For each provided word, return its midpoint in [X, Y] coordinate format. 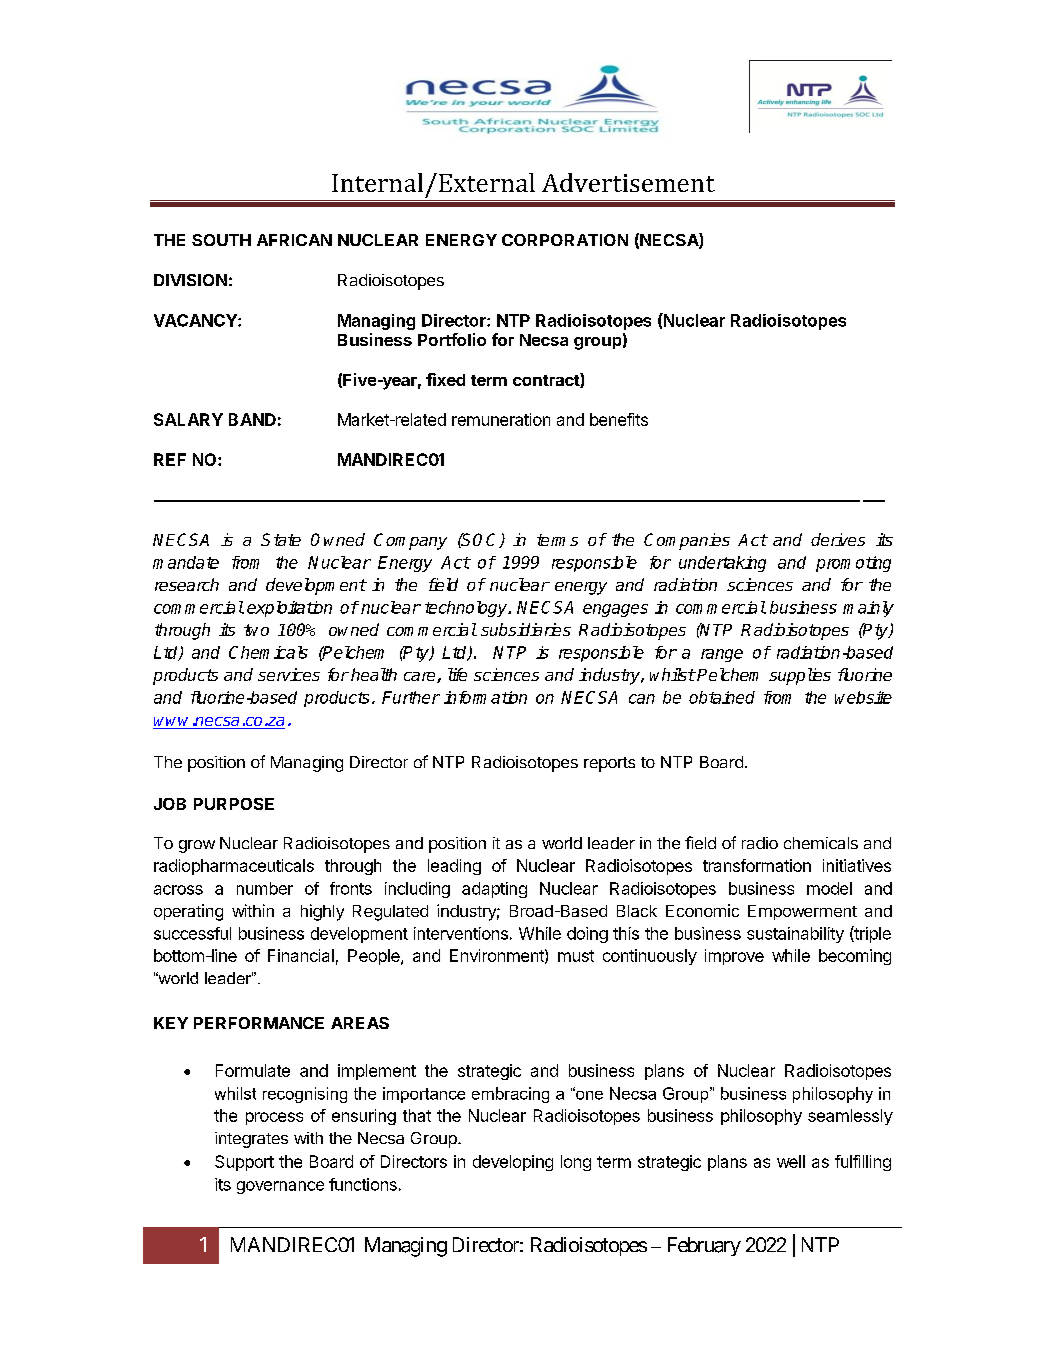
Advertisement [628, 182]
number [265, 888]
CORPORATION [565, 240]
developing [513, 1163]
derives [838, 539]
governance [280, 1187]
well [791, 1161]
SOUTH [221, 240]
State [281, 539]
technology [467, 609]
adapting [494, 890]
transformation [757, 865]
